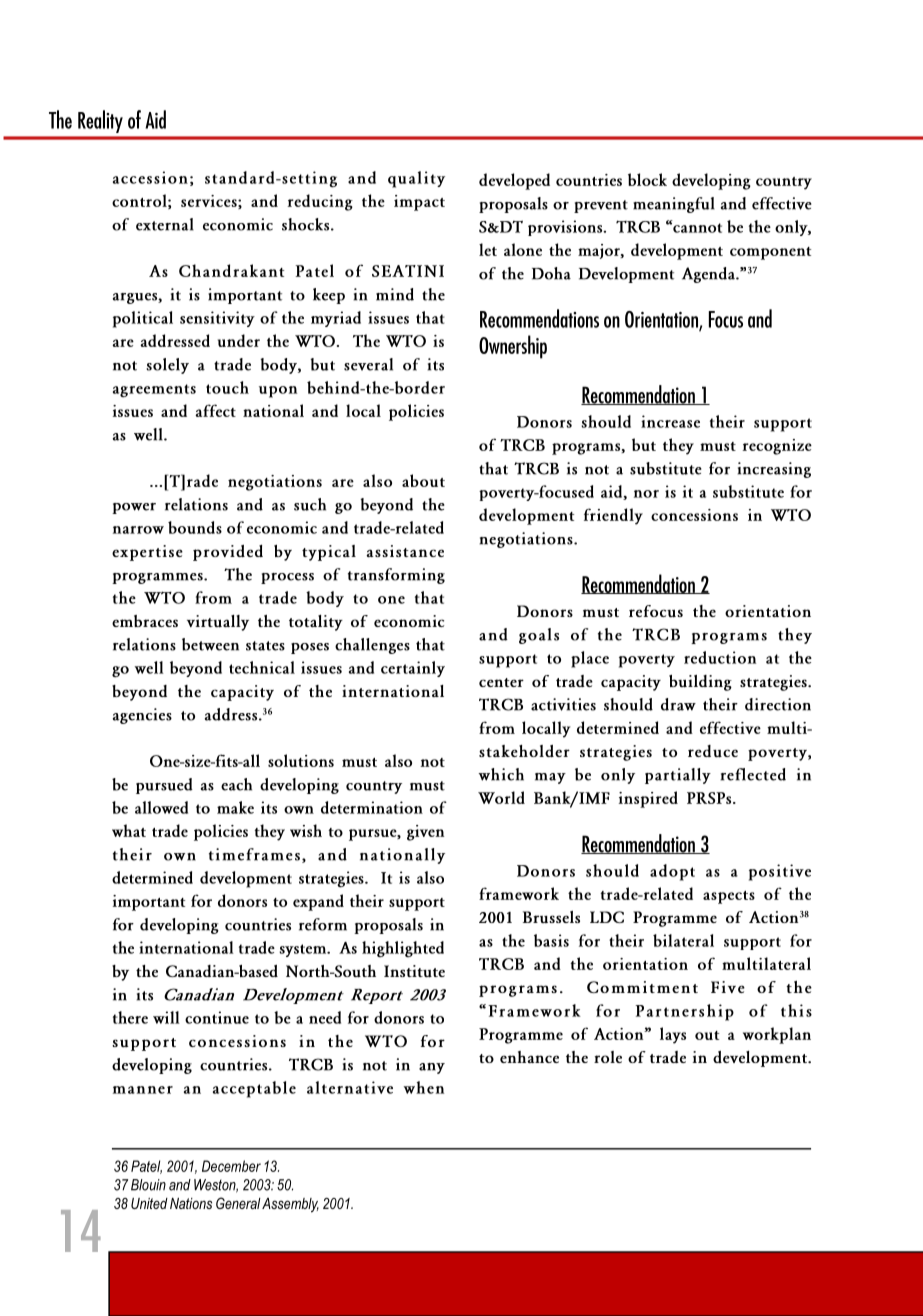  Describe the element at coordinates (210, 644) in the screenshot. I see `between` at that location.
